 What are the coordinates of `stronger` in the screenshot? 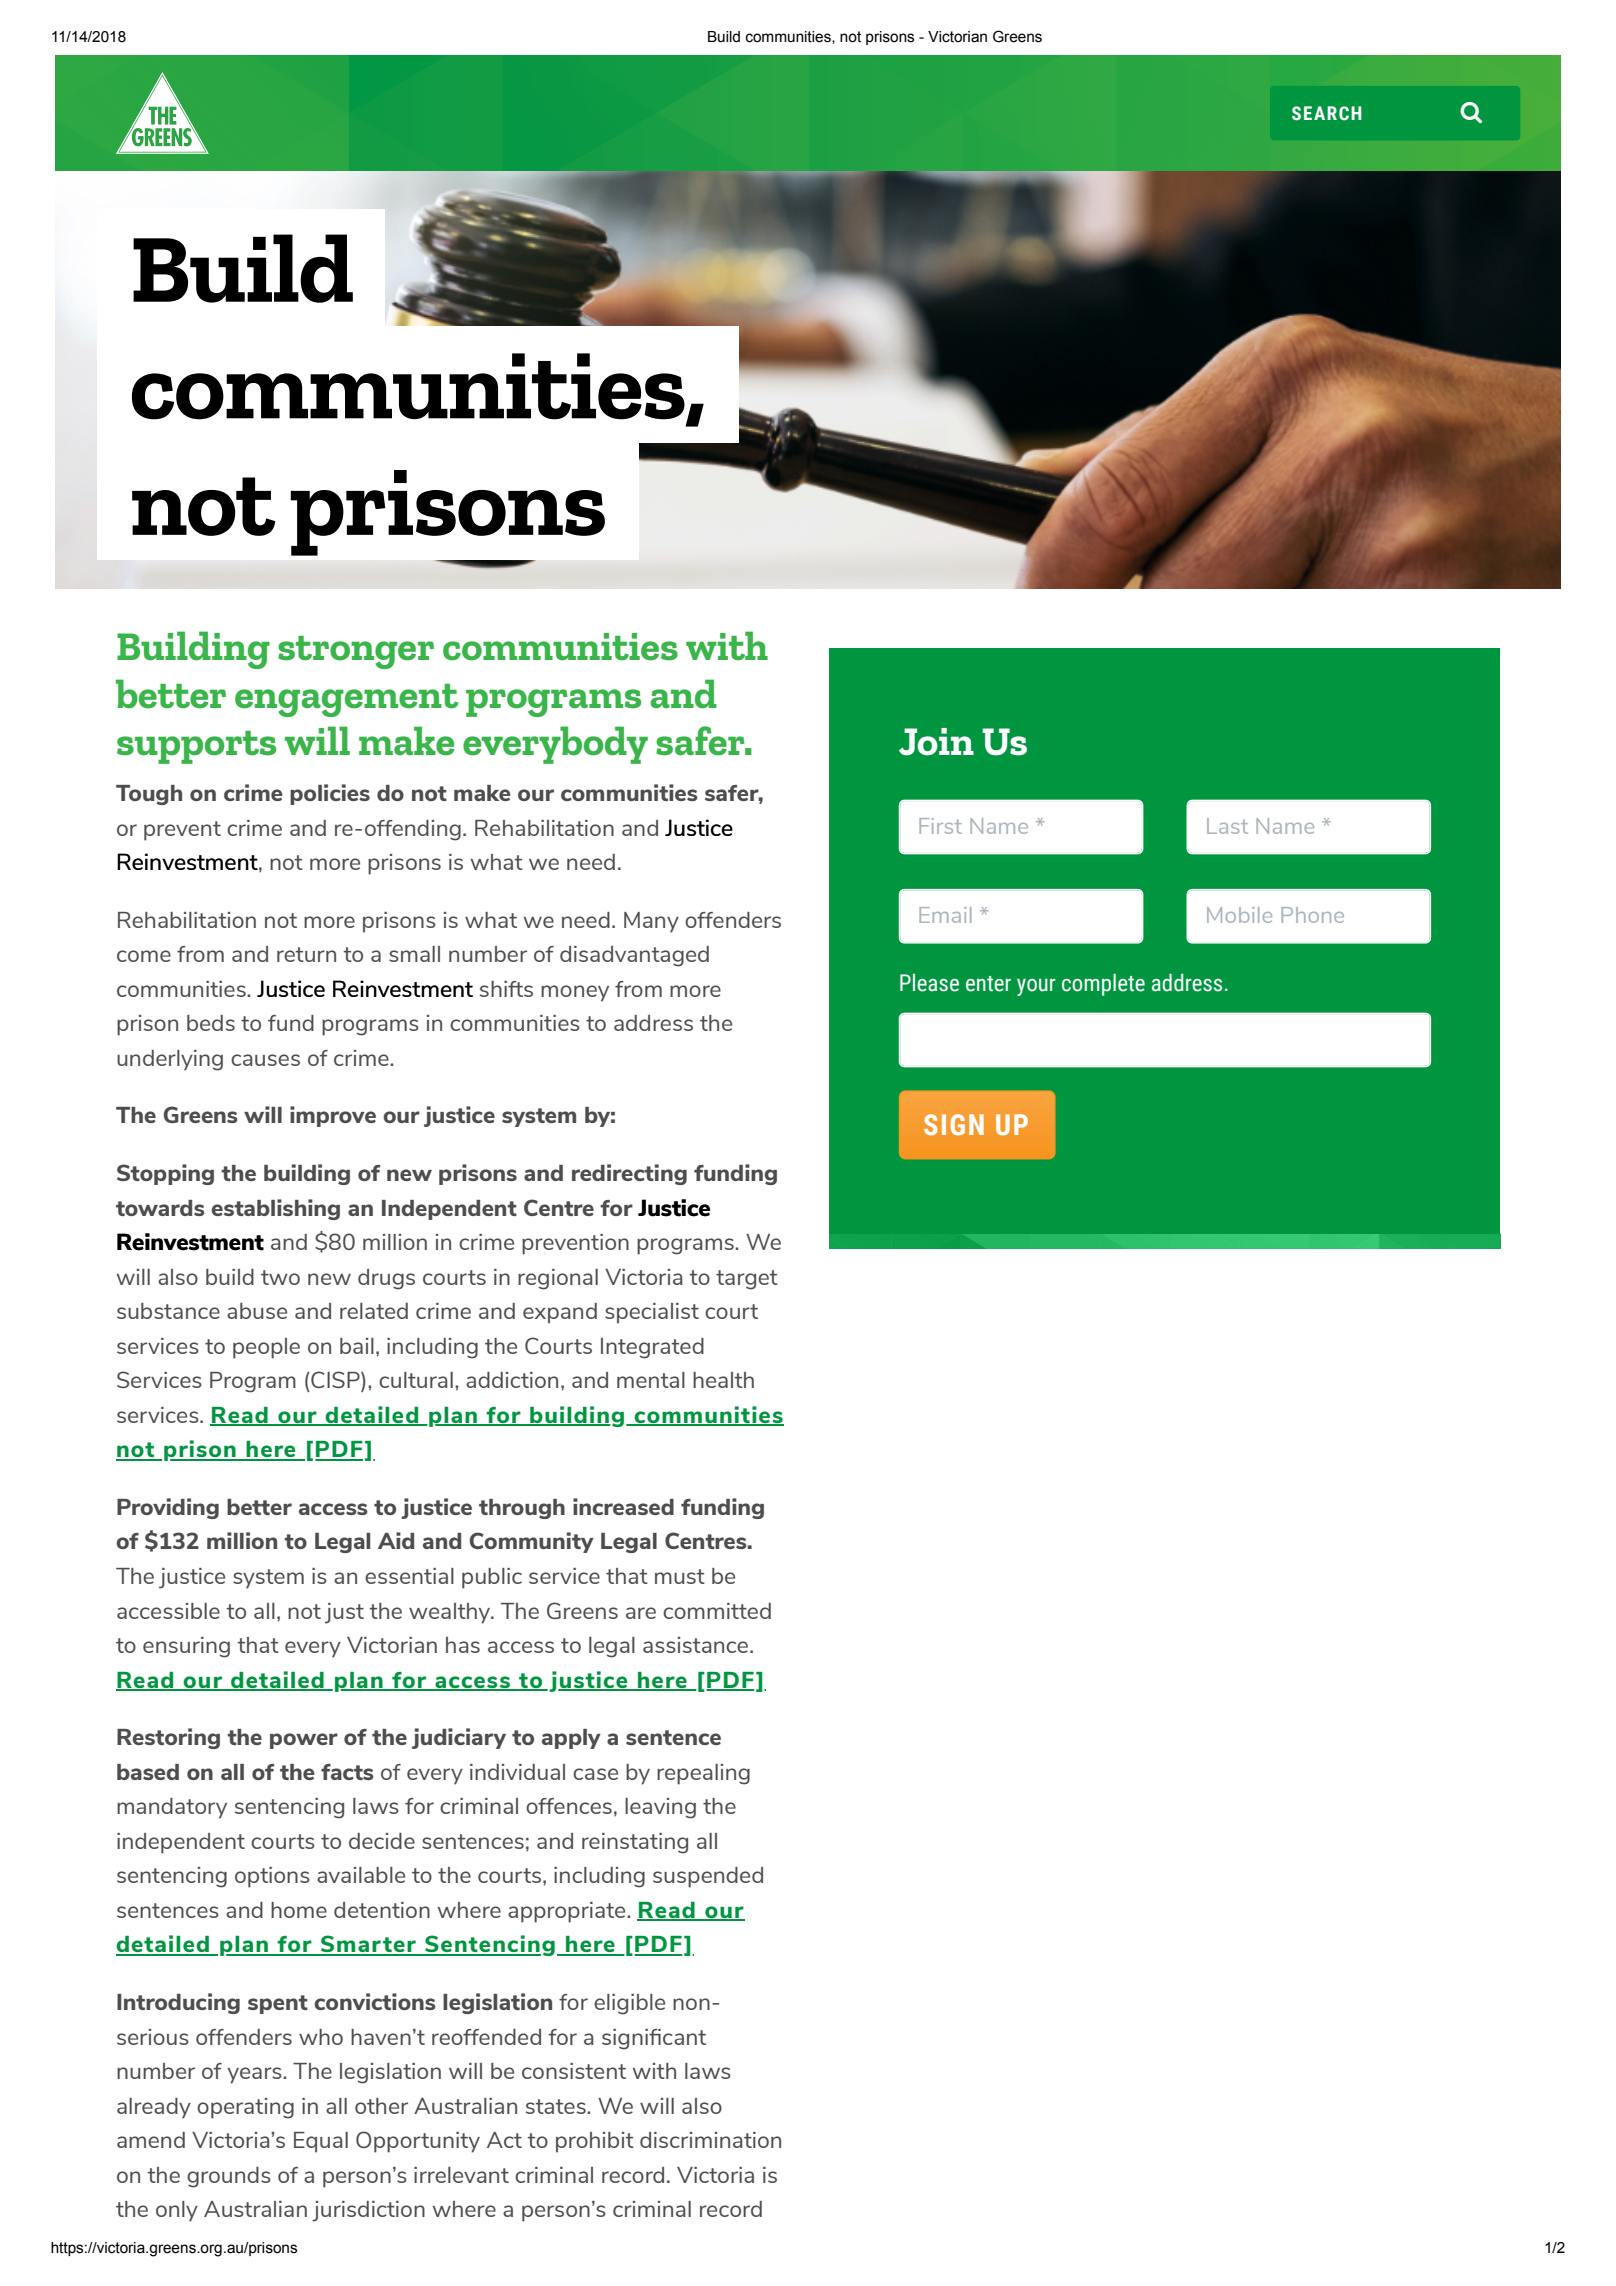 It's located at (356, 652).
